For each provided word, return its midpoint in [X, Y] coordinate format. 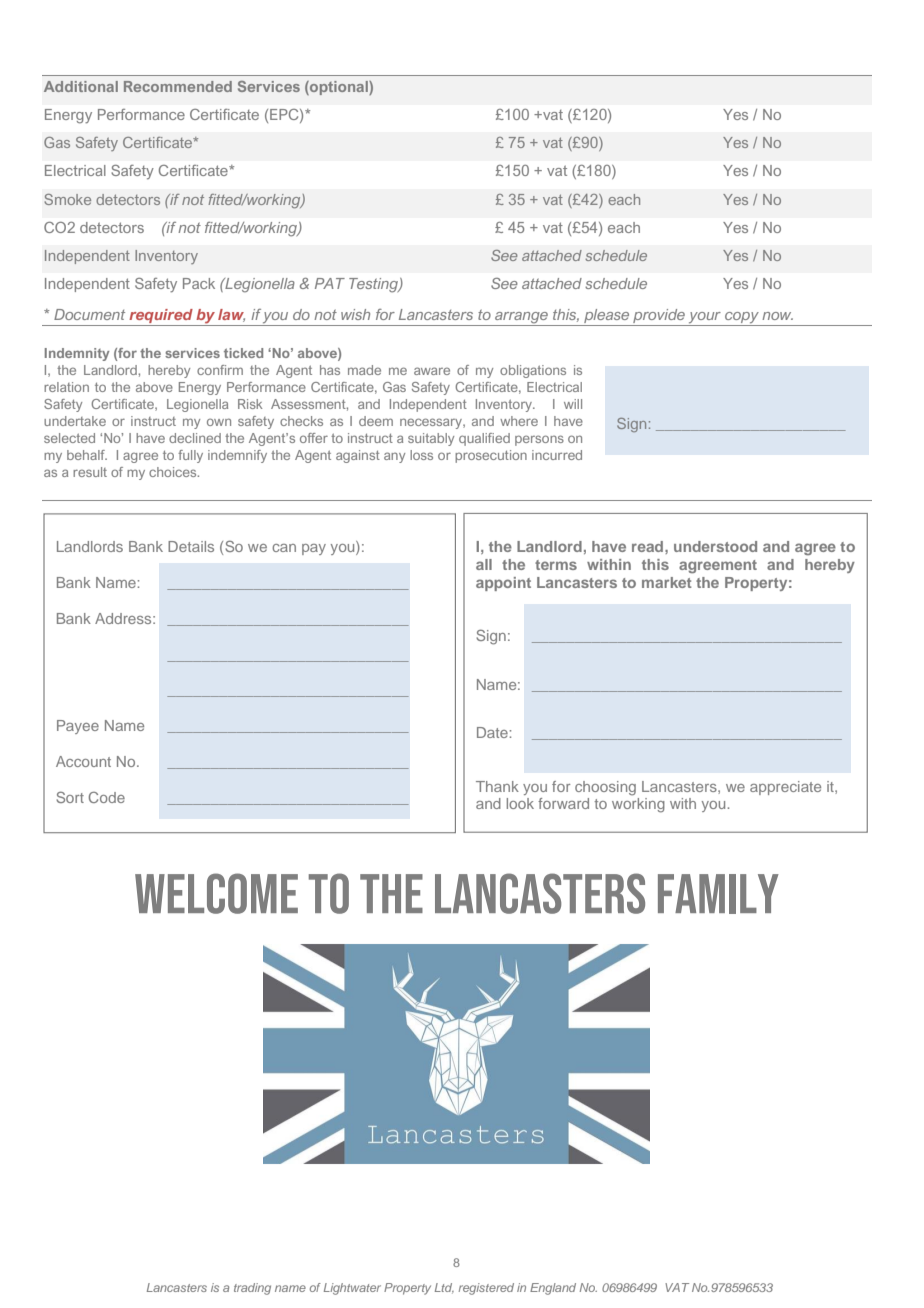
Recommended [178, 86]
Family [718, 894]
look [520, 803]
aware [432, 371]
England [553, 1289]
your [704, 319]
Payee [78, 727]
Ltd [444, 1288]
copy [742, 319]
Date [492, 732]
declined [195, 438]
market [667, 582]
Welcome [216, 893]
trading [252, 1289]
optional [339, 88]
